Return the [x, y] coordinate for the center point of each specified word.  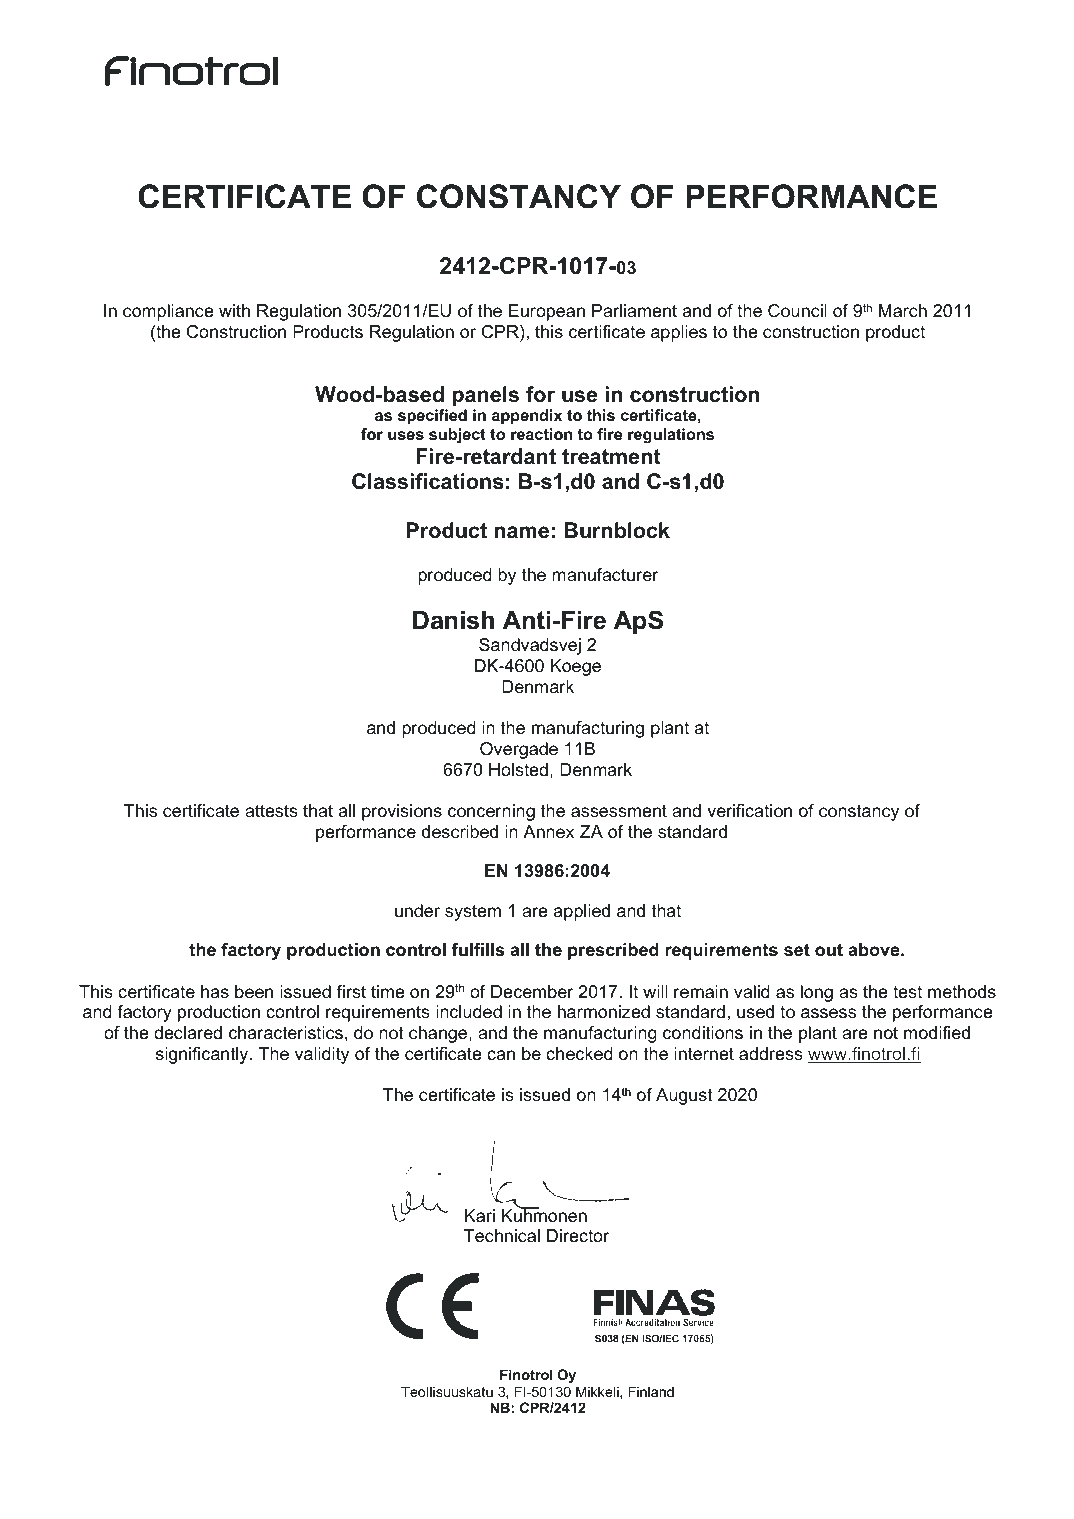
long [817, 993]
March [903, 310]
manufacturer [605, 574]
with [234, 310]
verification [749, 811]
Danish [453, 620]
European [547, 312]
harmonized [604, 1012]
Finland [651, 1391]
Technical [502, 1235]
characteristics [286, 1033]
